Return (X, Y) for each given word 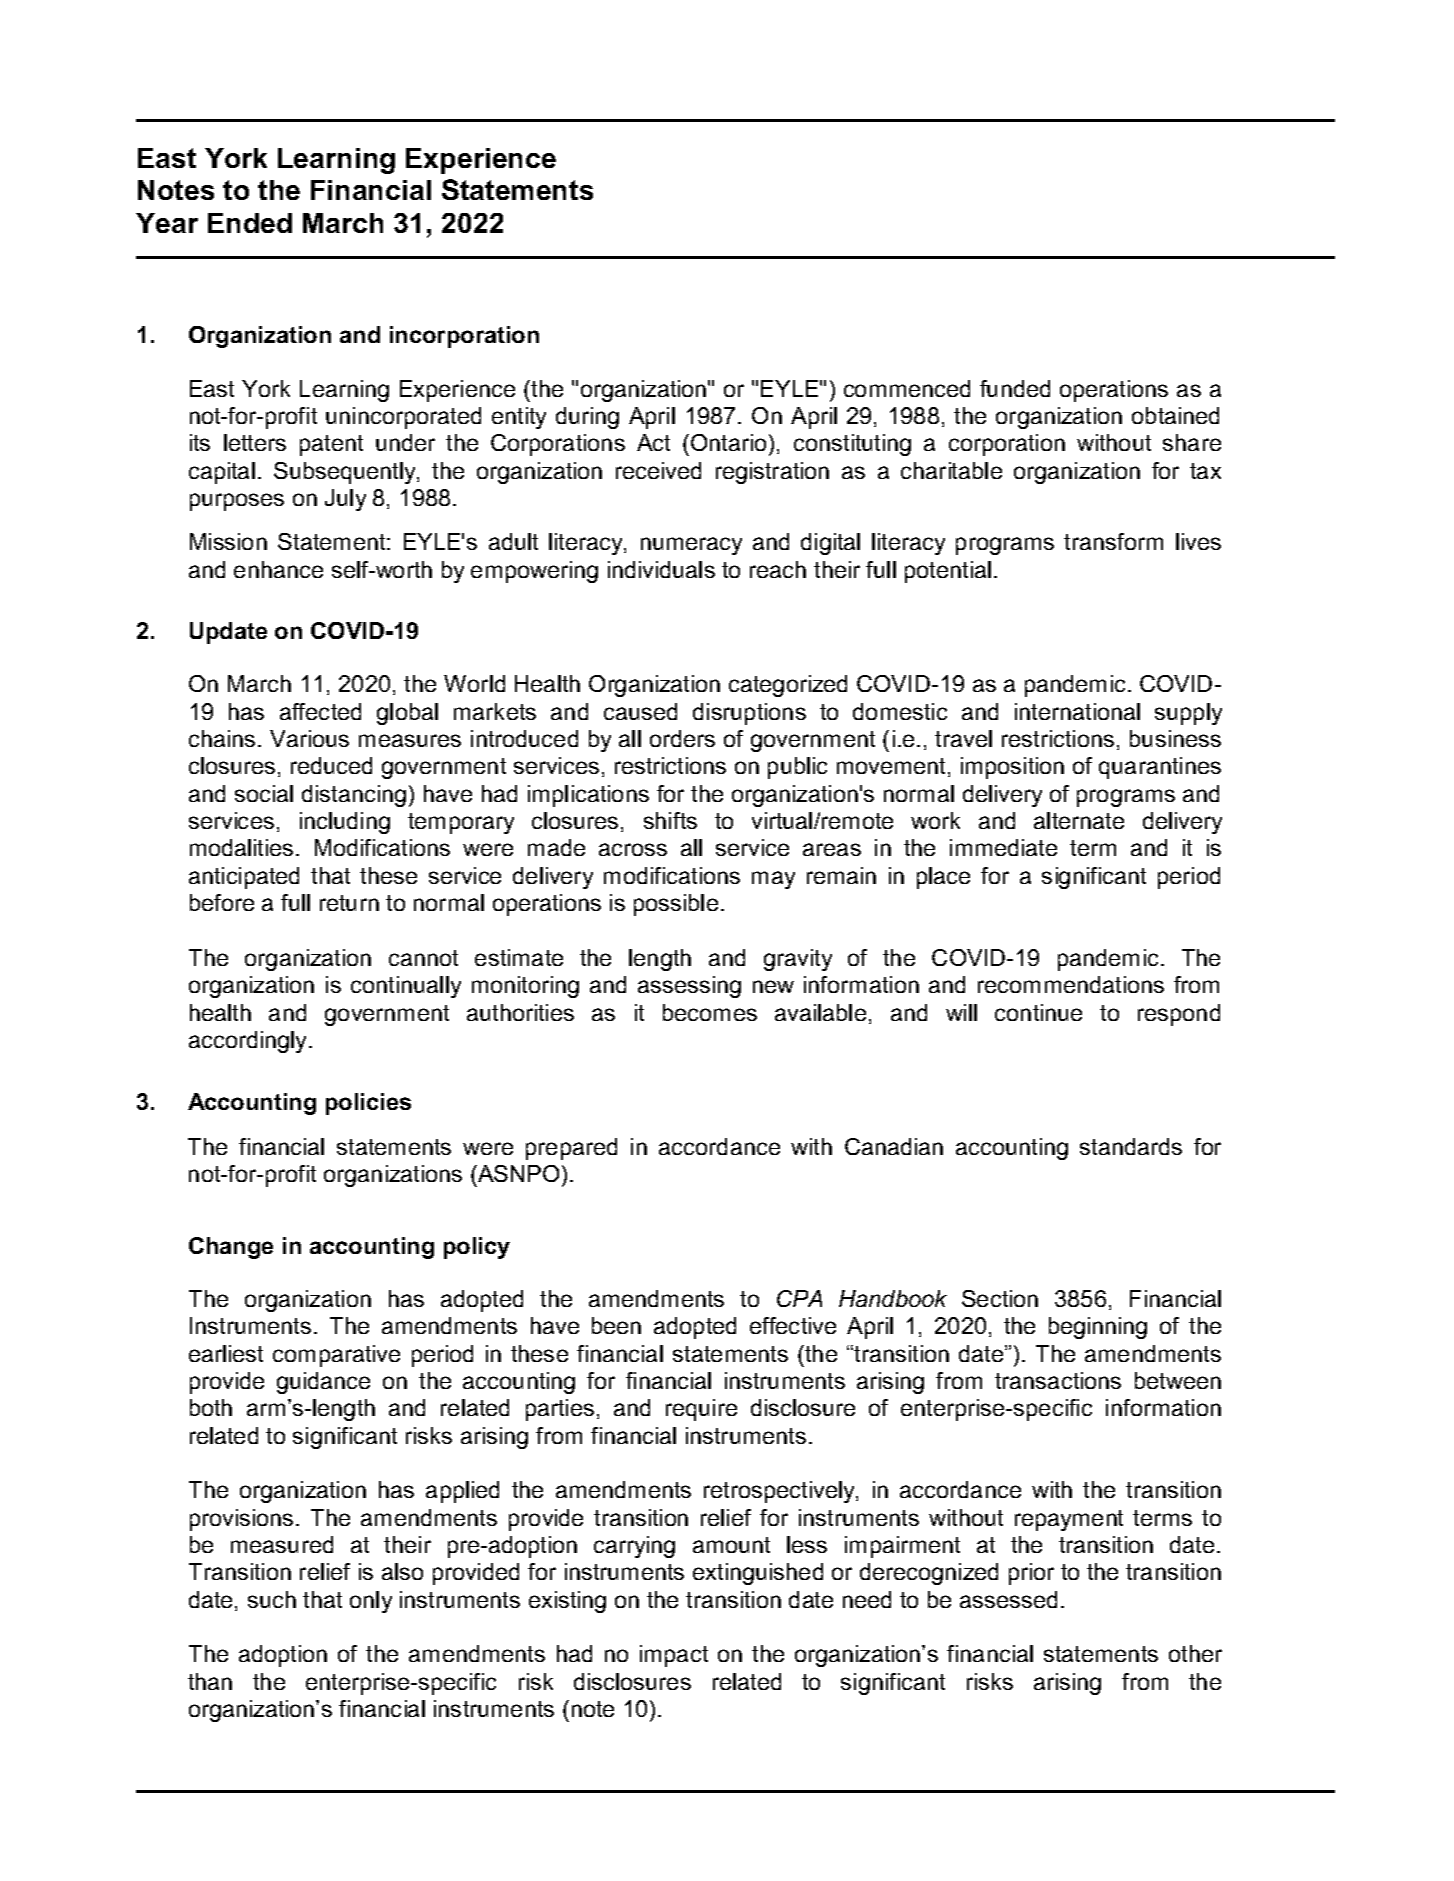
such (272, 1599)
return (349, 903)
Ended (250, 223)
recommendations (1071, 984)
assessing (689, 987)
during (587, 418)
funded (1015, 388)
